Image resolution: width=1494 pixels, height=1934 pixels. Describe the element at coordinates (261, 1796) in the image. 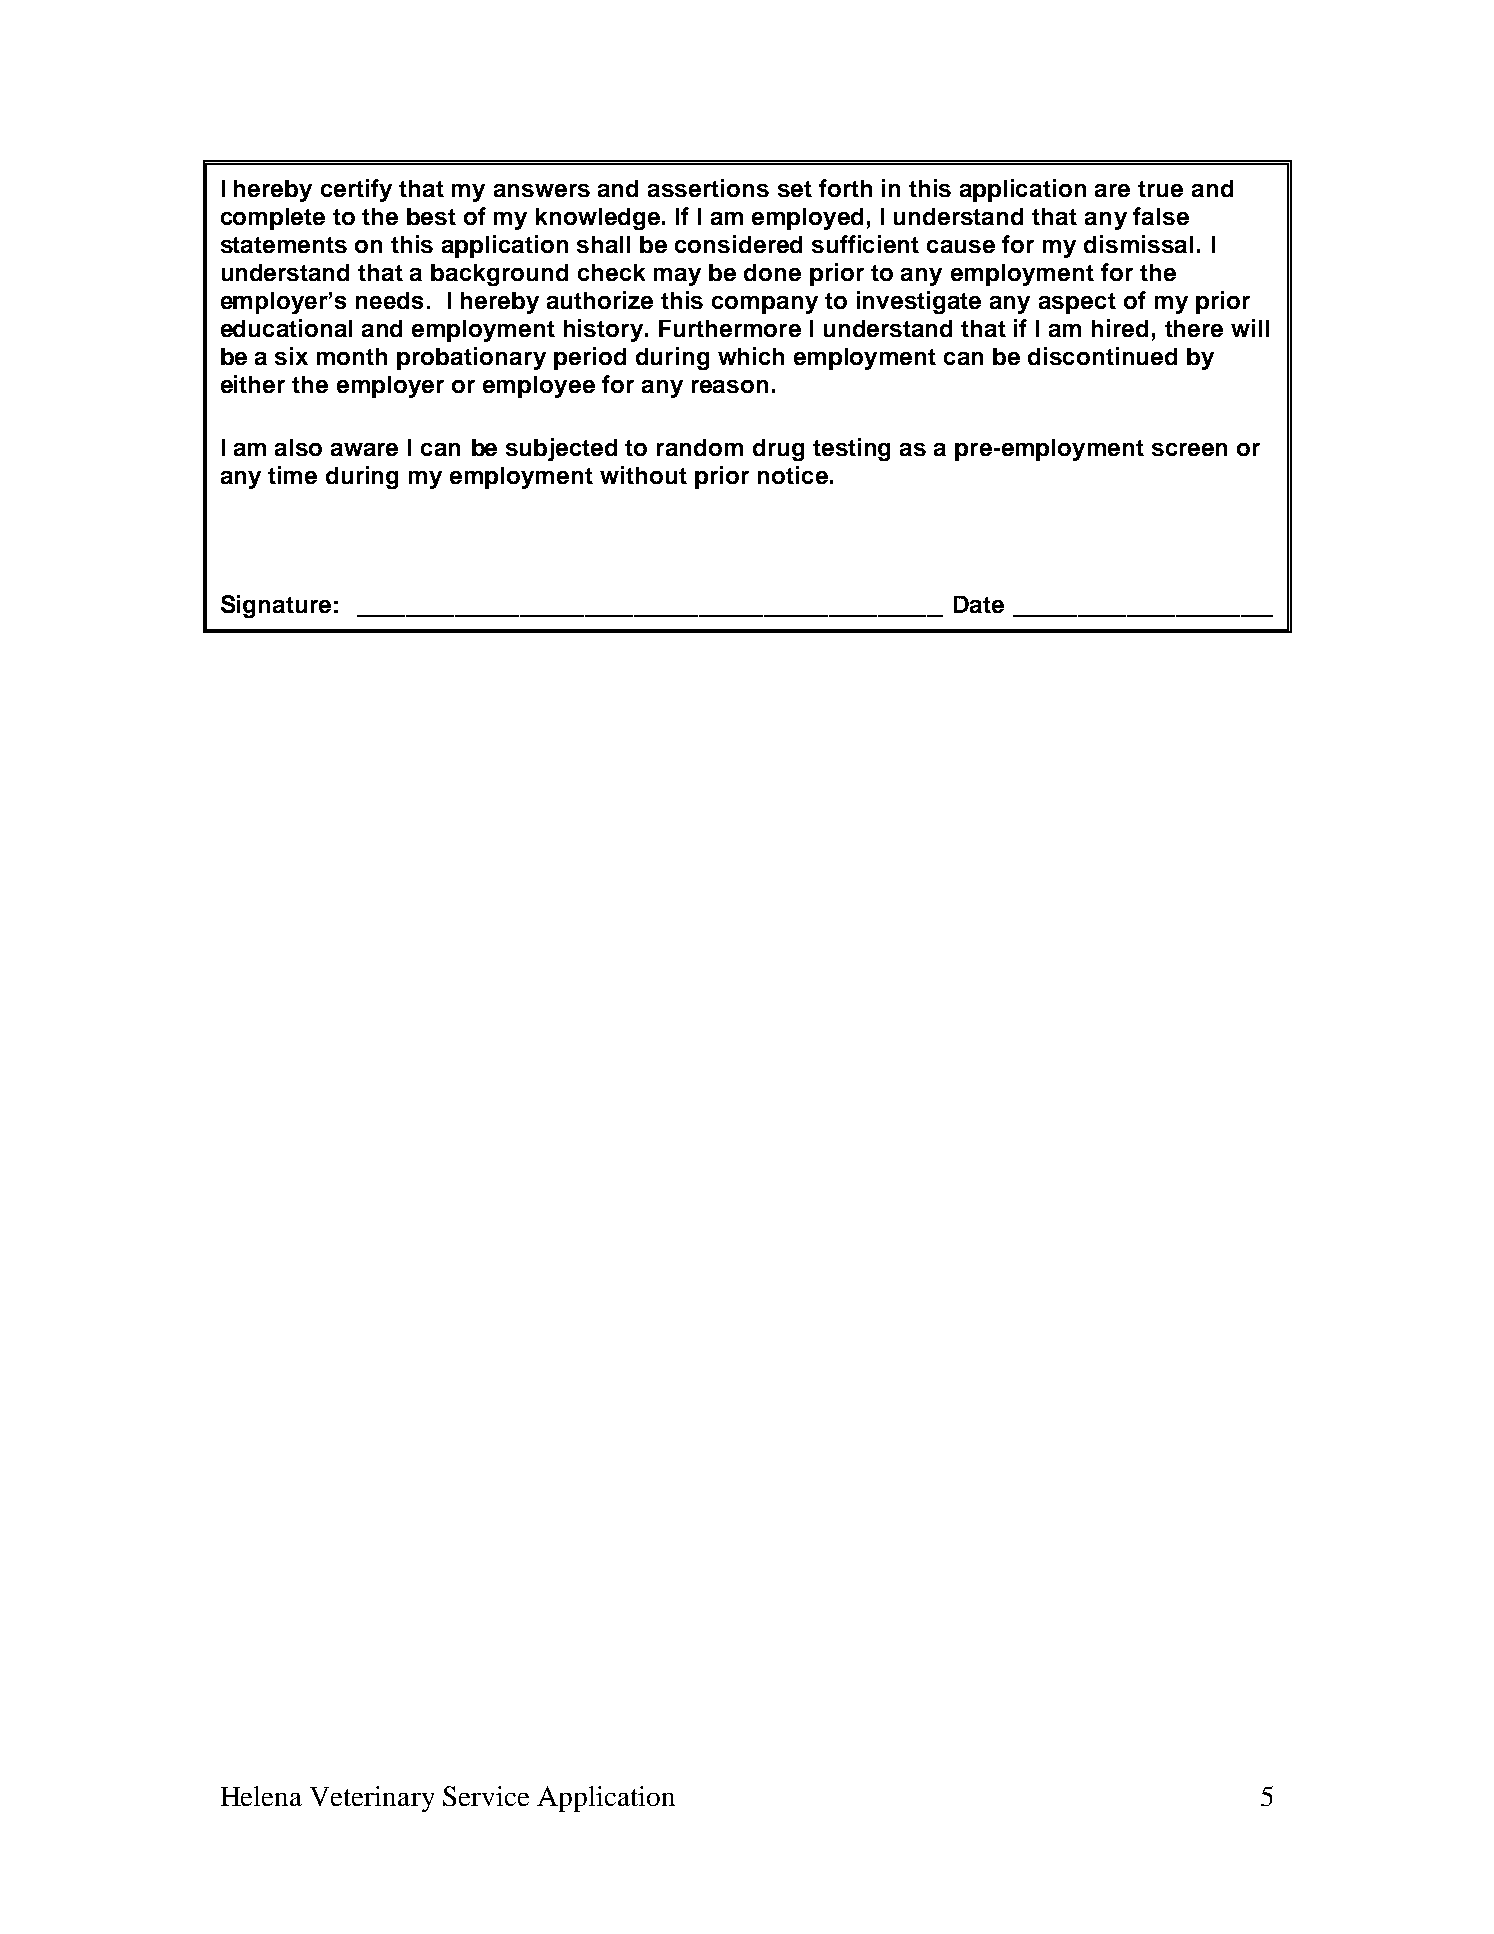

I see `Helena` at that location.
